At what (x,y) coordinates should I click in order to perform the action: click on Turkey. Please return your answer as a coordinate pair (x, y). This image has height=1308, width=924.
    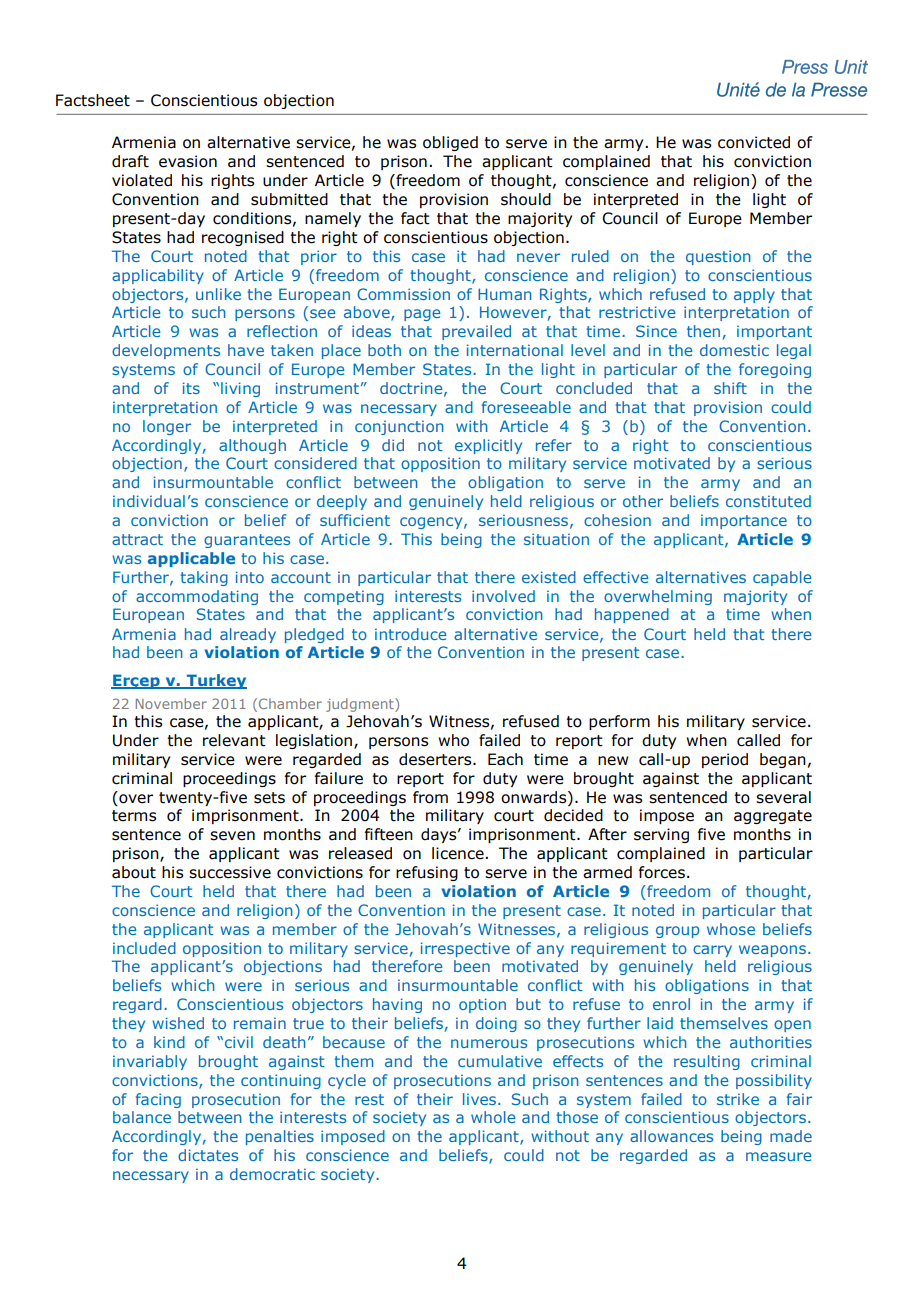
    Looking at the image, I should click on (215, 681).
